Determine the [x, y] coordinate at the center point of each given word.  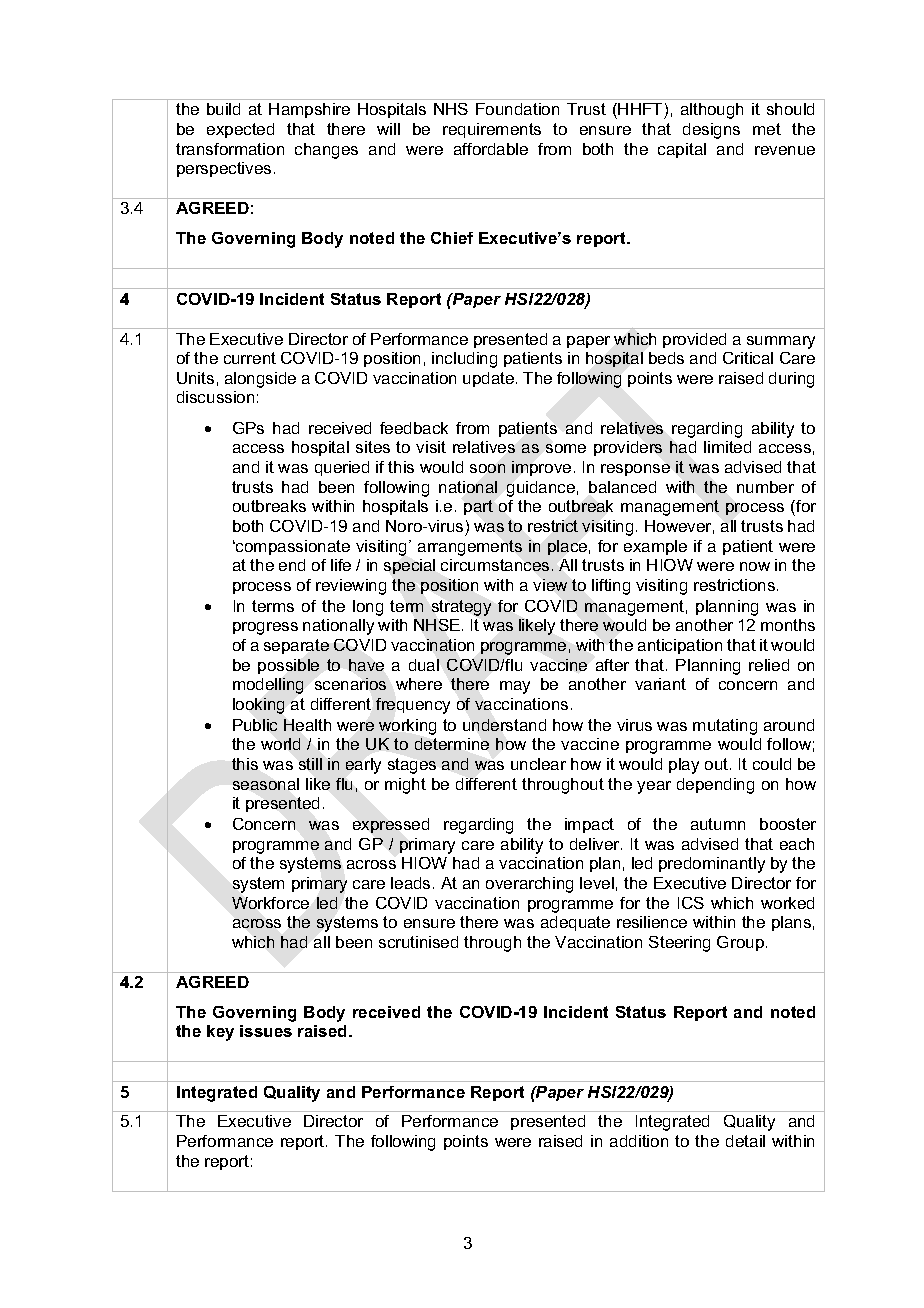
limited [727, 447]
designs [711, 131]
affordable [491, 149]
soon [487, 468]
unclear [538, 764]
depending [715, 786]
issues [266, 1031]
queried [342, 468]
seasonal [266, 784]
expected [240, 130]
